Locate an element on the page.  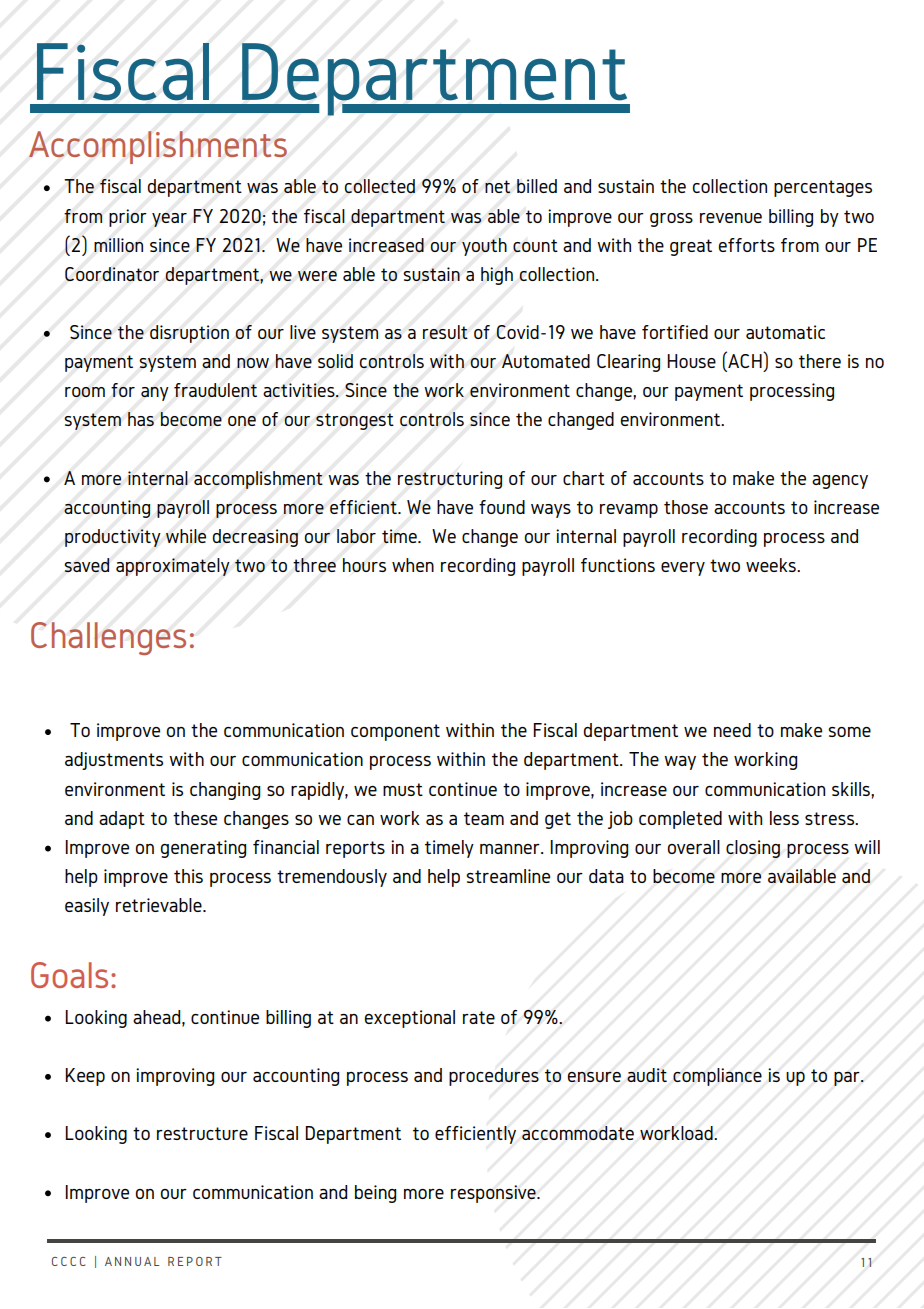
Challenges is located at coordinates (108, 638).
